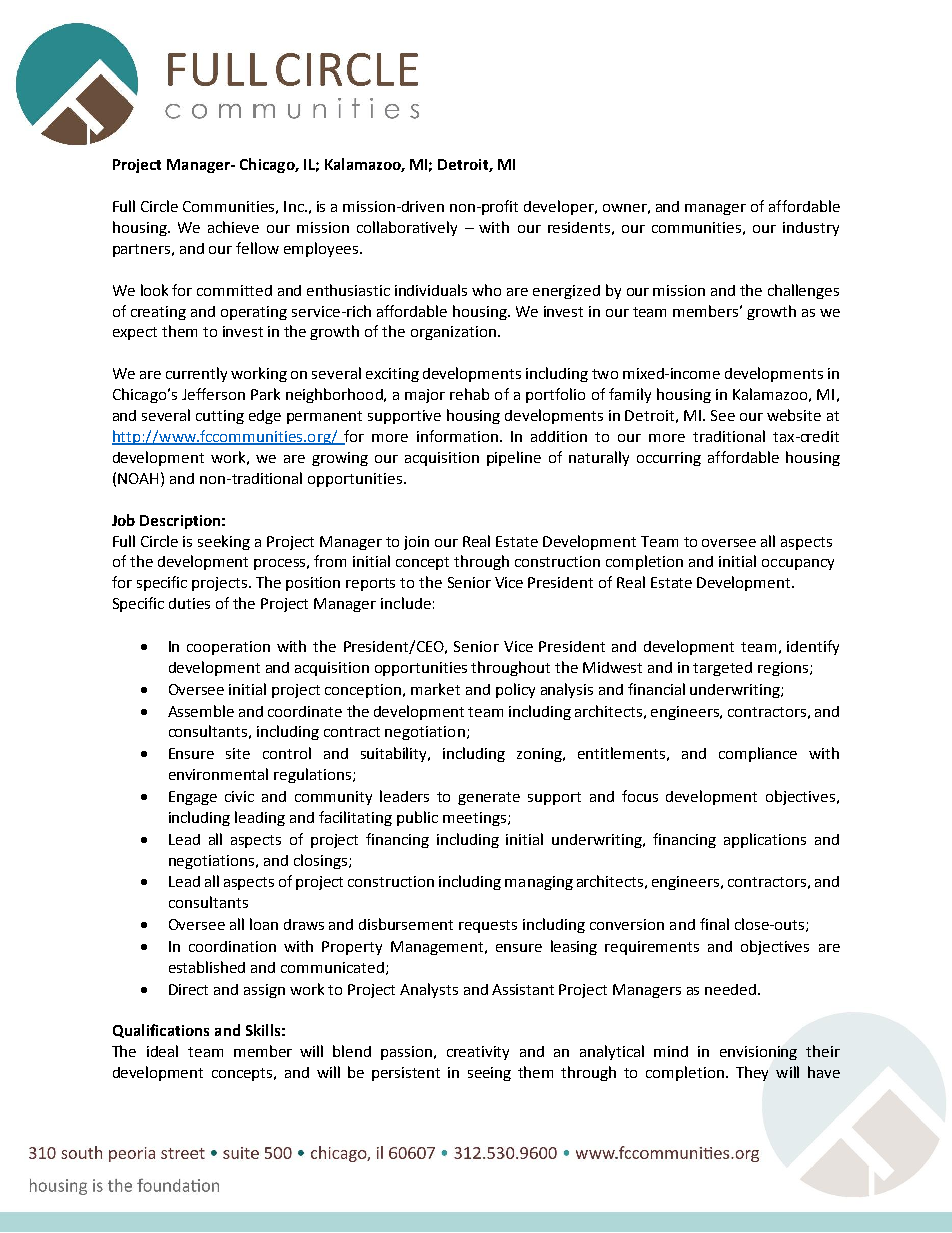  I want to click on ideal, so click(162, 1051).
